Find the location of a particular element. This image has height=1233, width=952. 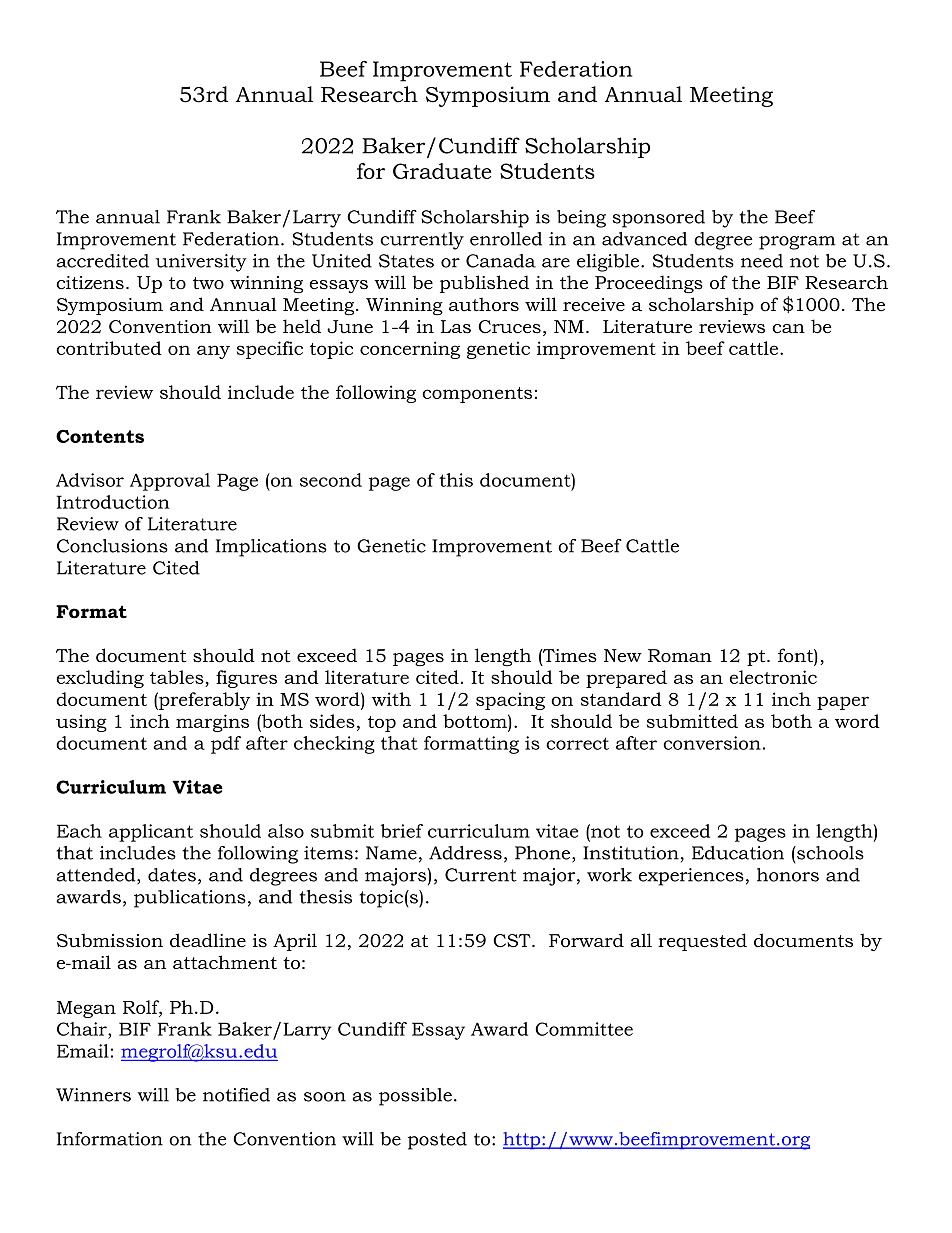

Graduate is located at coordinates (442, 171).
